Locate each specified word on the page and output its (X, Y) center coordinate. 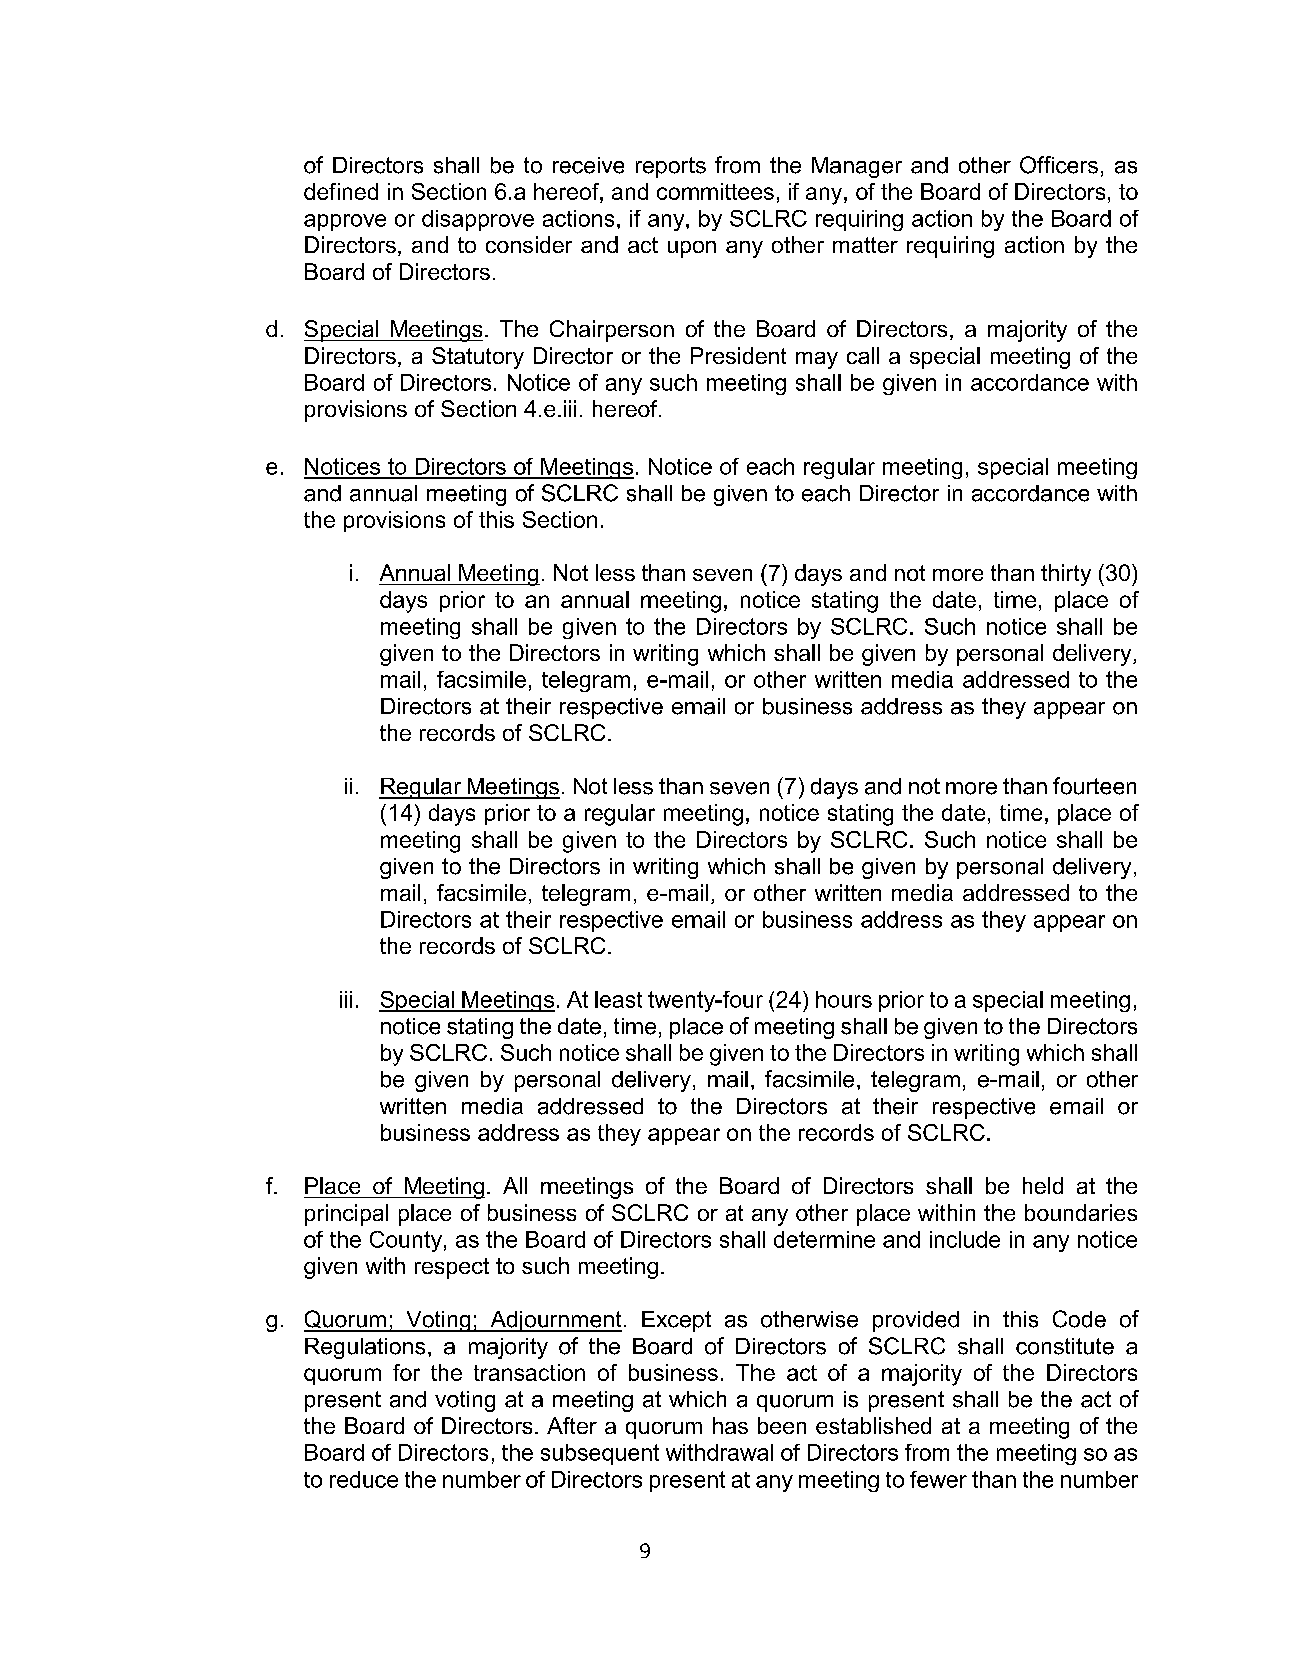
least (618, 999)
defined (341, 191)
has (730, 1425)
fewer (938, 1479)
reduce (364, 1479)
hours (844, 999)
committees (715, 191)
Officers (1059, 165)
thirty (1066, 575)
